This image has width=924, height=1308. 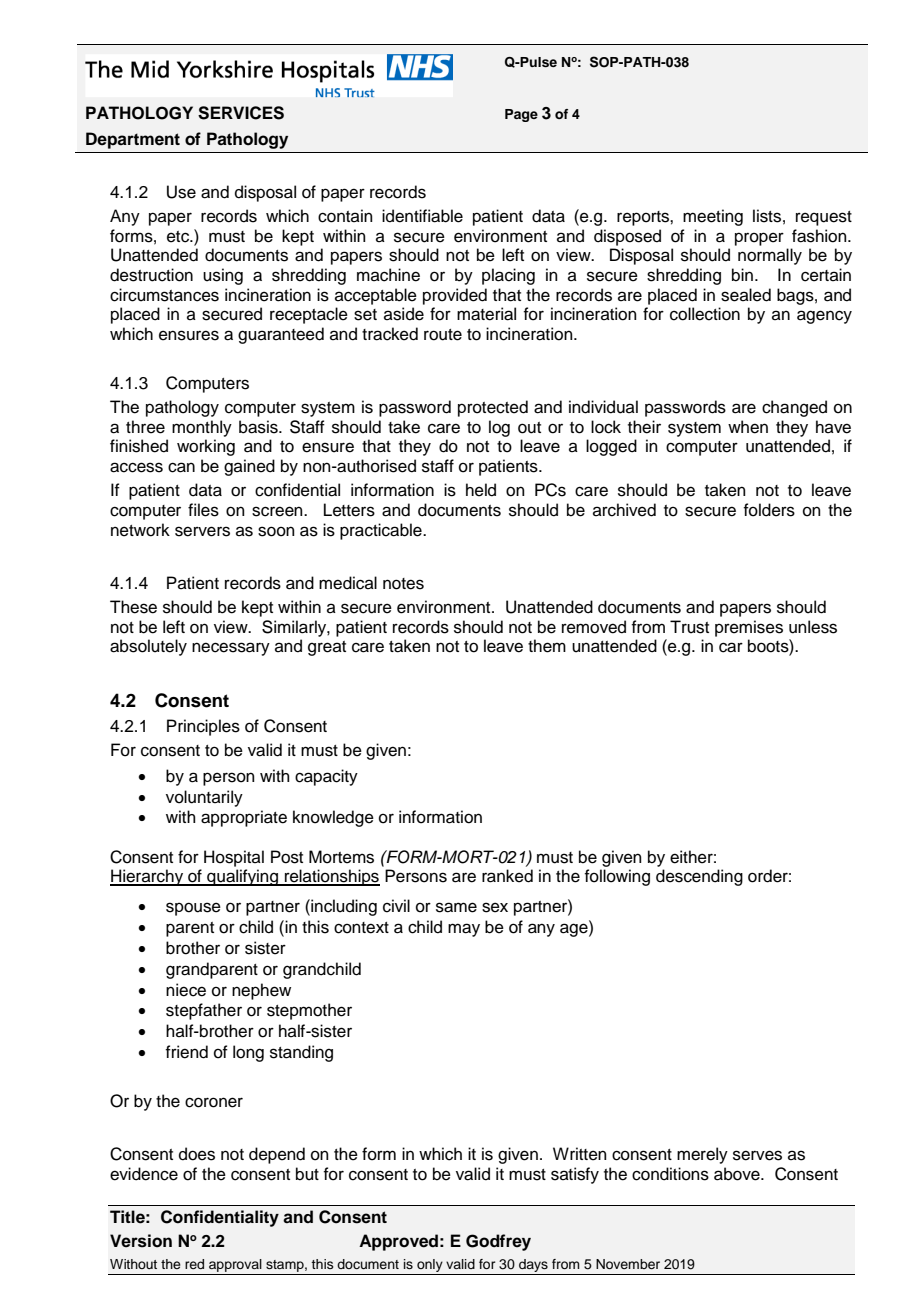 I want to click on Page, so click(x=521, y=115).
